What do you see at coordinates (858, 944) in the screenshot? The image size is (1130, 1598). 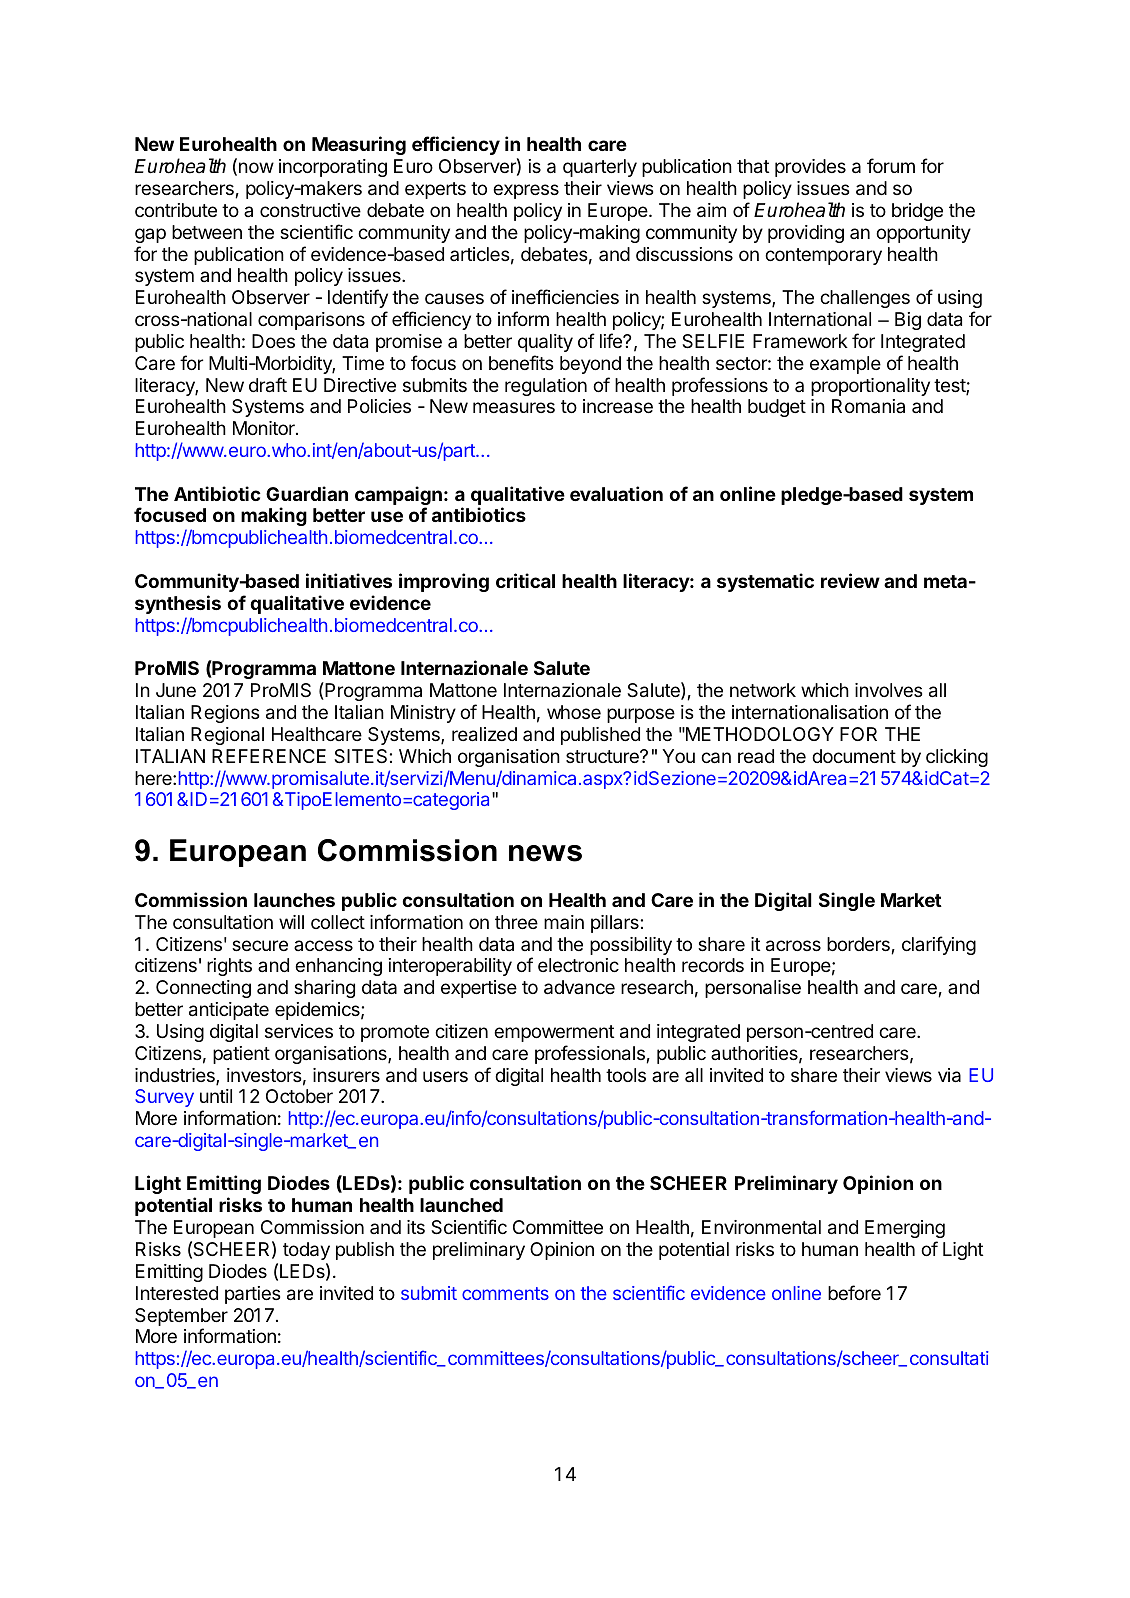 I see `borders` at bounding box center [858, 944].
